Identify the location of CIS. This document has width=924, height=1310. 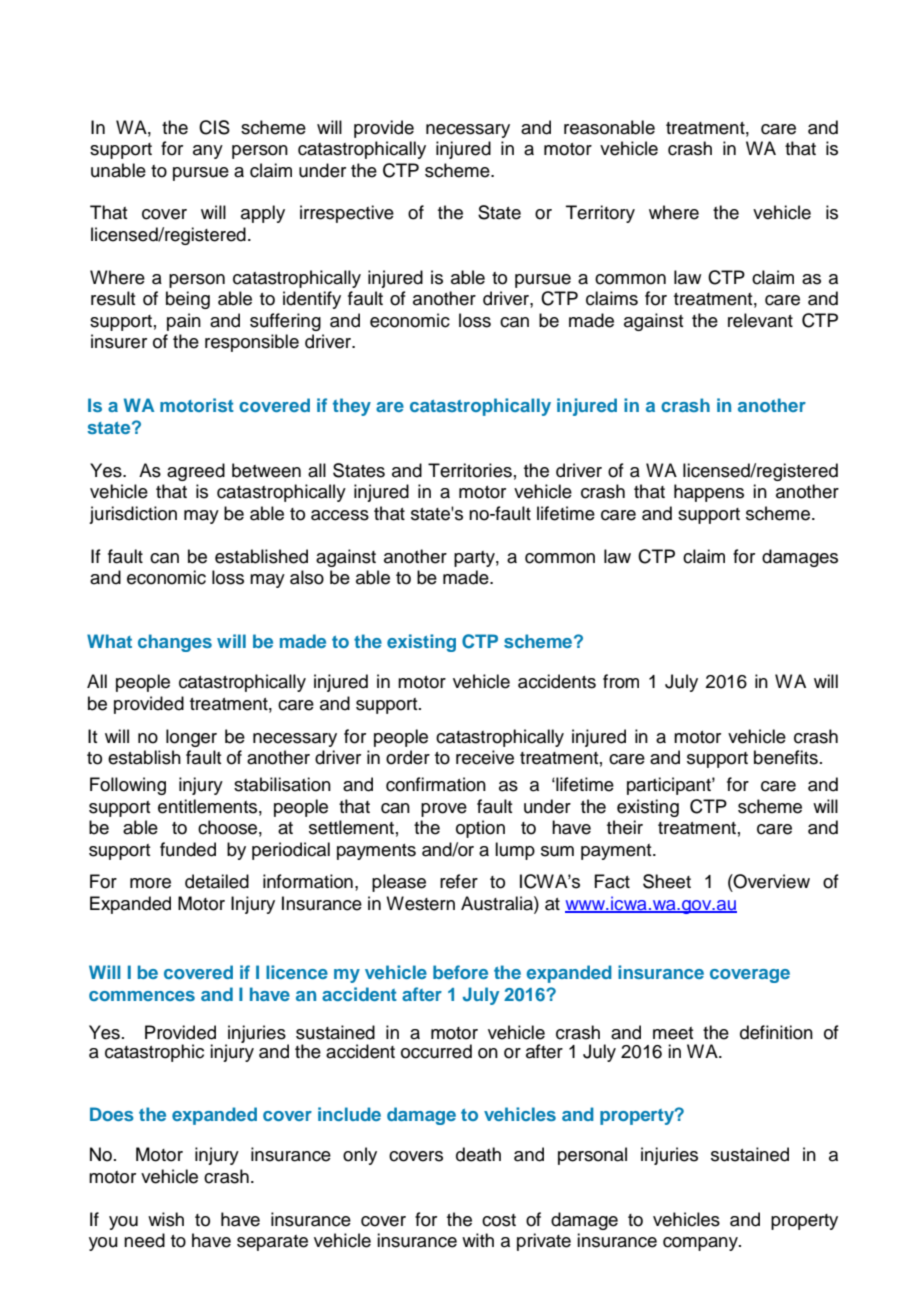
(214, 127).
